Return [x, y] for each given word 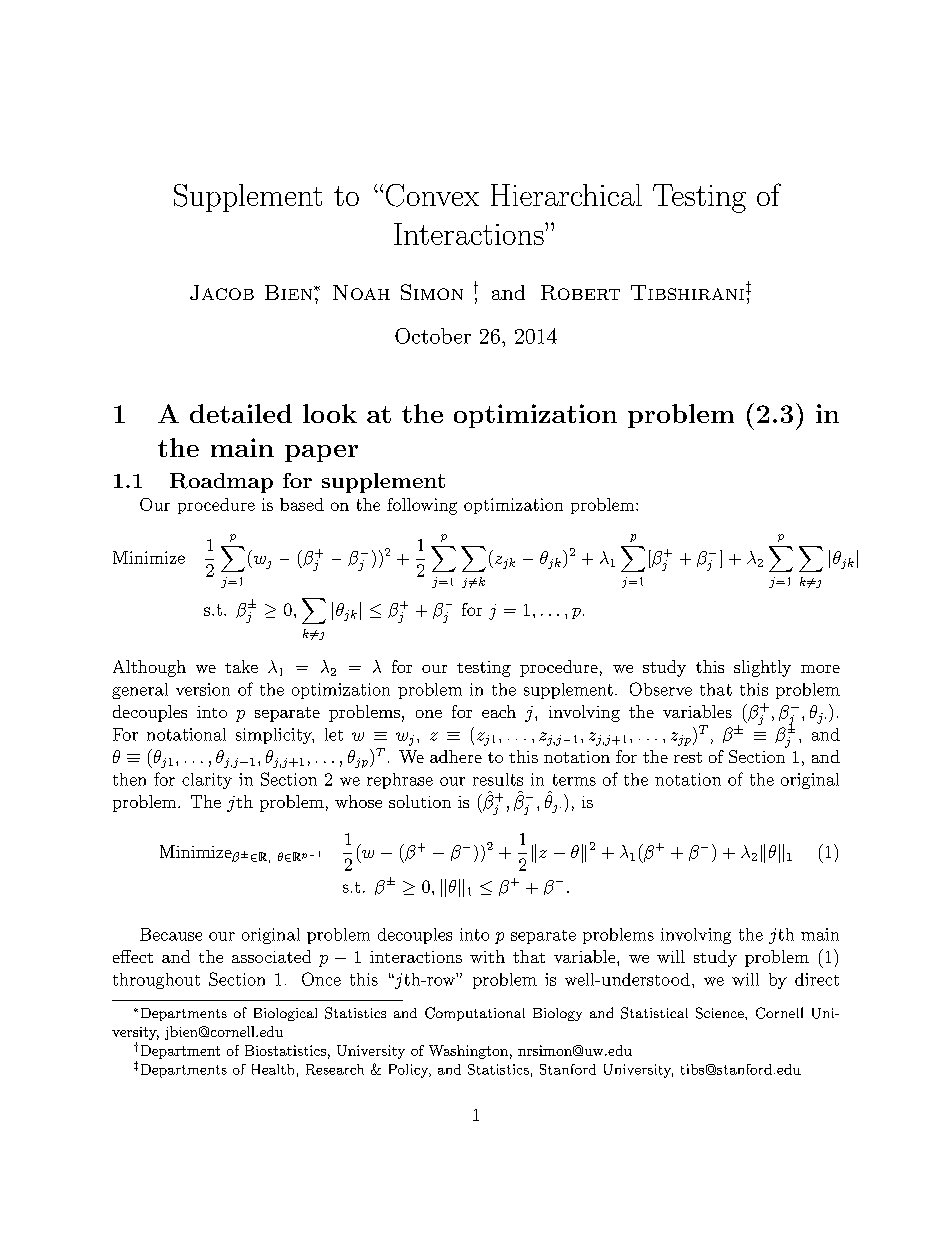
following [422, 506]
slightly [762, 668]
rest [688, 757]
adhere [456, 756]
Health [273, 1069]
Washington [468, 1052]
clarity [207, 781]
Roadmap [221, 483]
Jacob [222, 292]
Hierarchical [566, 195]
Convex [432, 195]
